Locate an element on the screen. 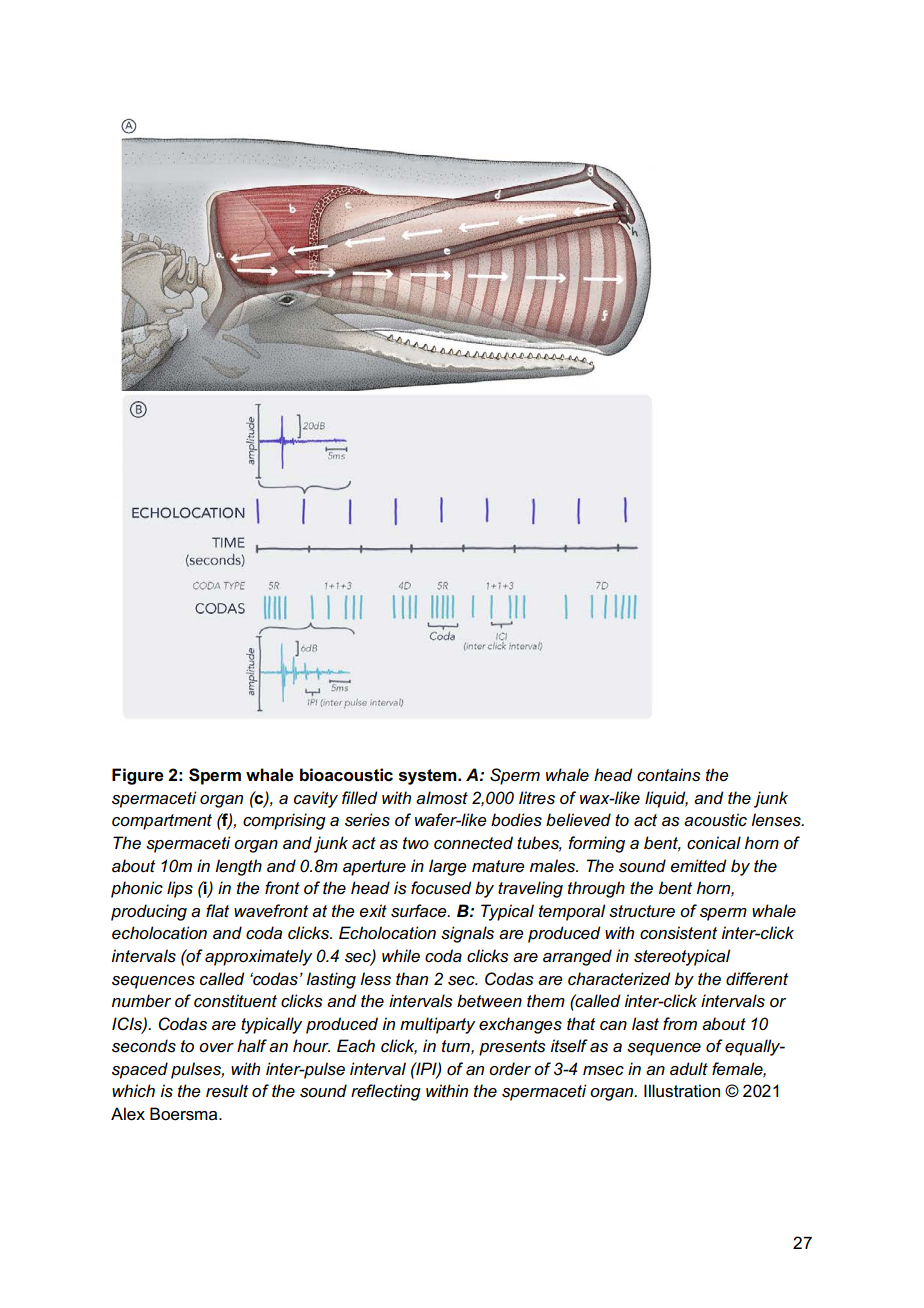 This screenshot has height=1308, width=924. Boersma is located at coordinates (185, 1114).
